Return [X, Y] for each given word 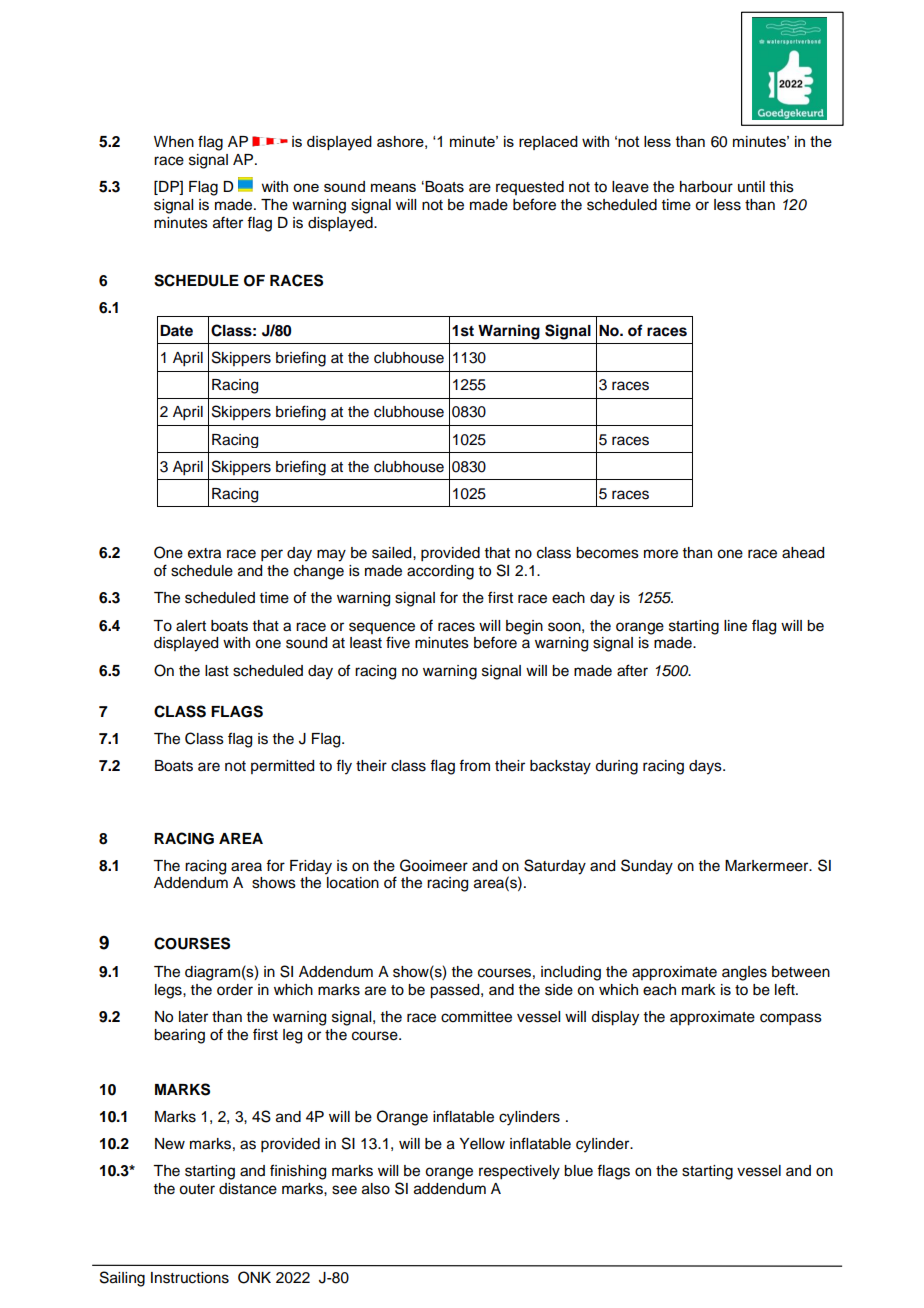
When [174, 142]
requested [530, 188]
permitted [282, 767]
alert [191, 626]
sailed [393, 553]
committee [476, 1017]
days [706, 767]
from [474, 765]
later [193, 1017]
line [735, 626]
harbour [706, 187]
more [661, 554]
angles [744, 973]
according [440, 572]
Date [176, 330]
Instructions [190, 1278]
